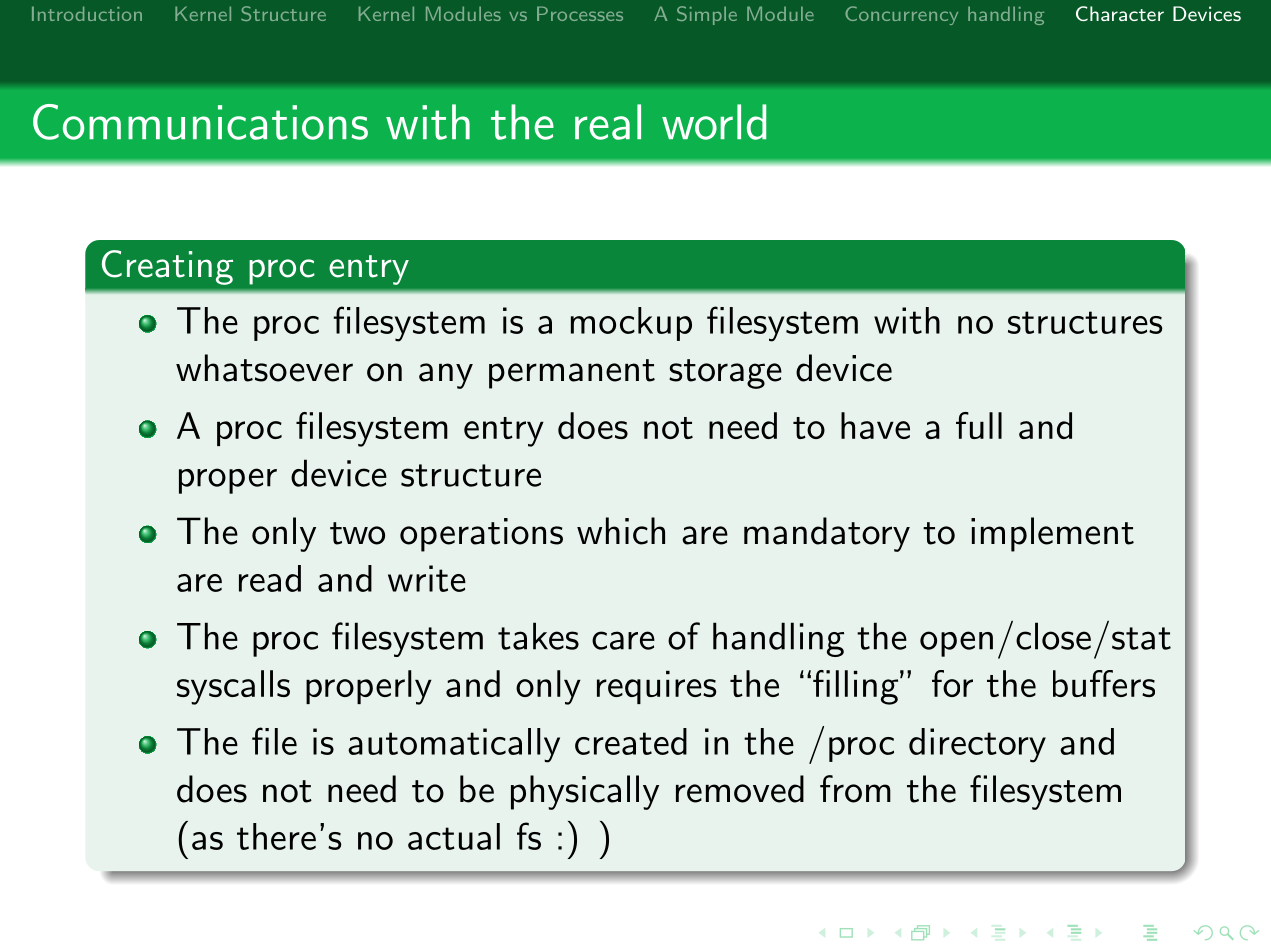 This screenshot has height=952, width=1271. Describe the element at coordinates (264, 368) in the screenshot. I see `whatsoever` at that location.
